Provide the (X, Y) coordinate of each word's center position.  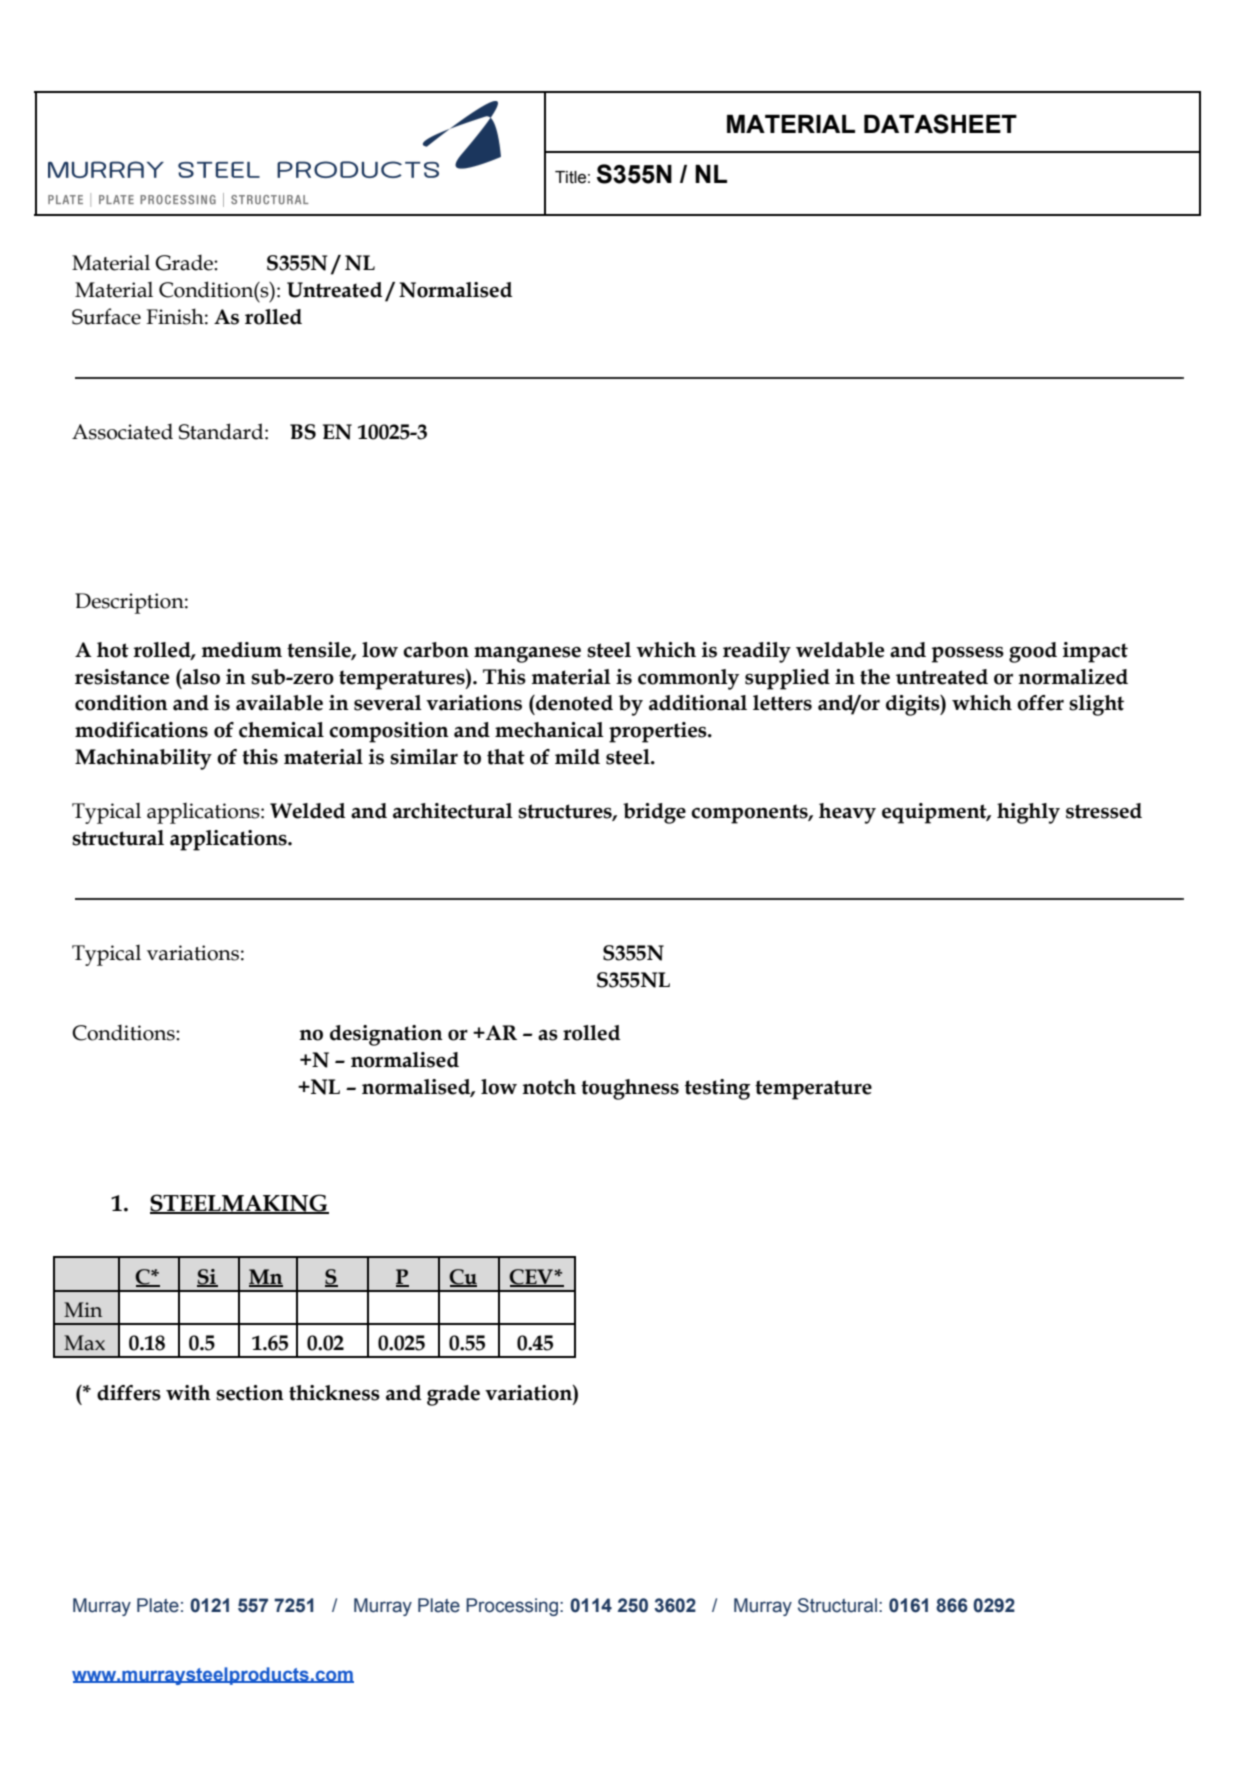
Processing (512, 1607)
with (188, 1393)
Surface (106, 316)
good (1033, 652)
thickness (334, 1393)
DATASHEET (940, 124)
